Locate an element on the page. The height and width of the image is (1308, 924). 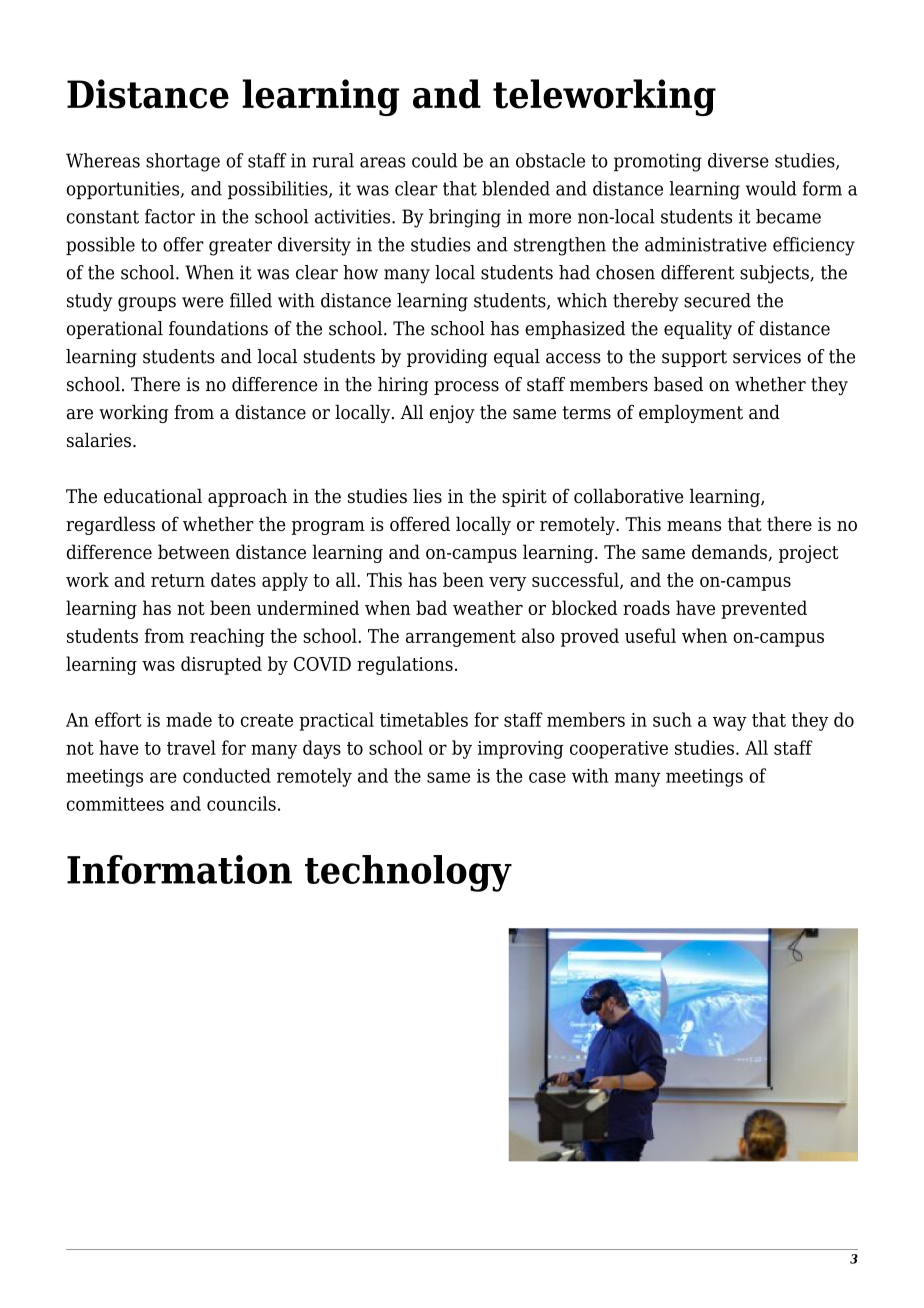
could is located at coordinates (434, 160).
